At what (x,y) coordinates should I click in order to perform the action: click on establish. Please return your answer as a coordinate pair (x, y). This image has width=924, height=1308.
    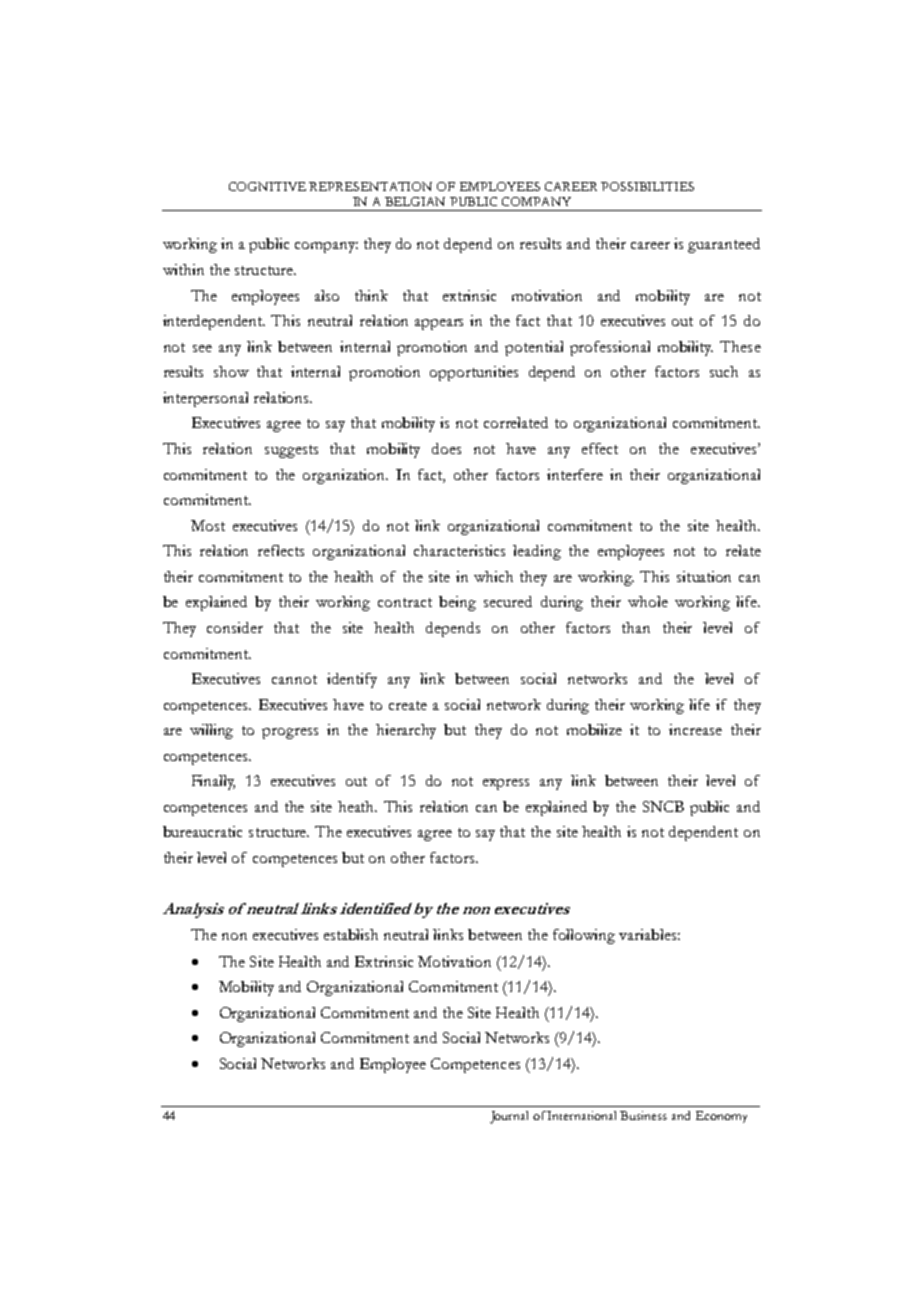
    Looking at the image, I should click on (351, 934).
